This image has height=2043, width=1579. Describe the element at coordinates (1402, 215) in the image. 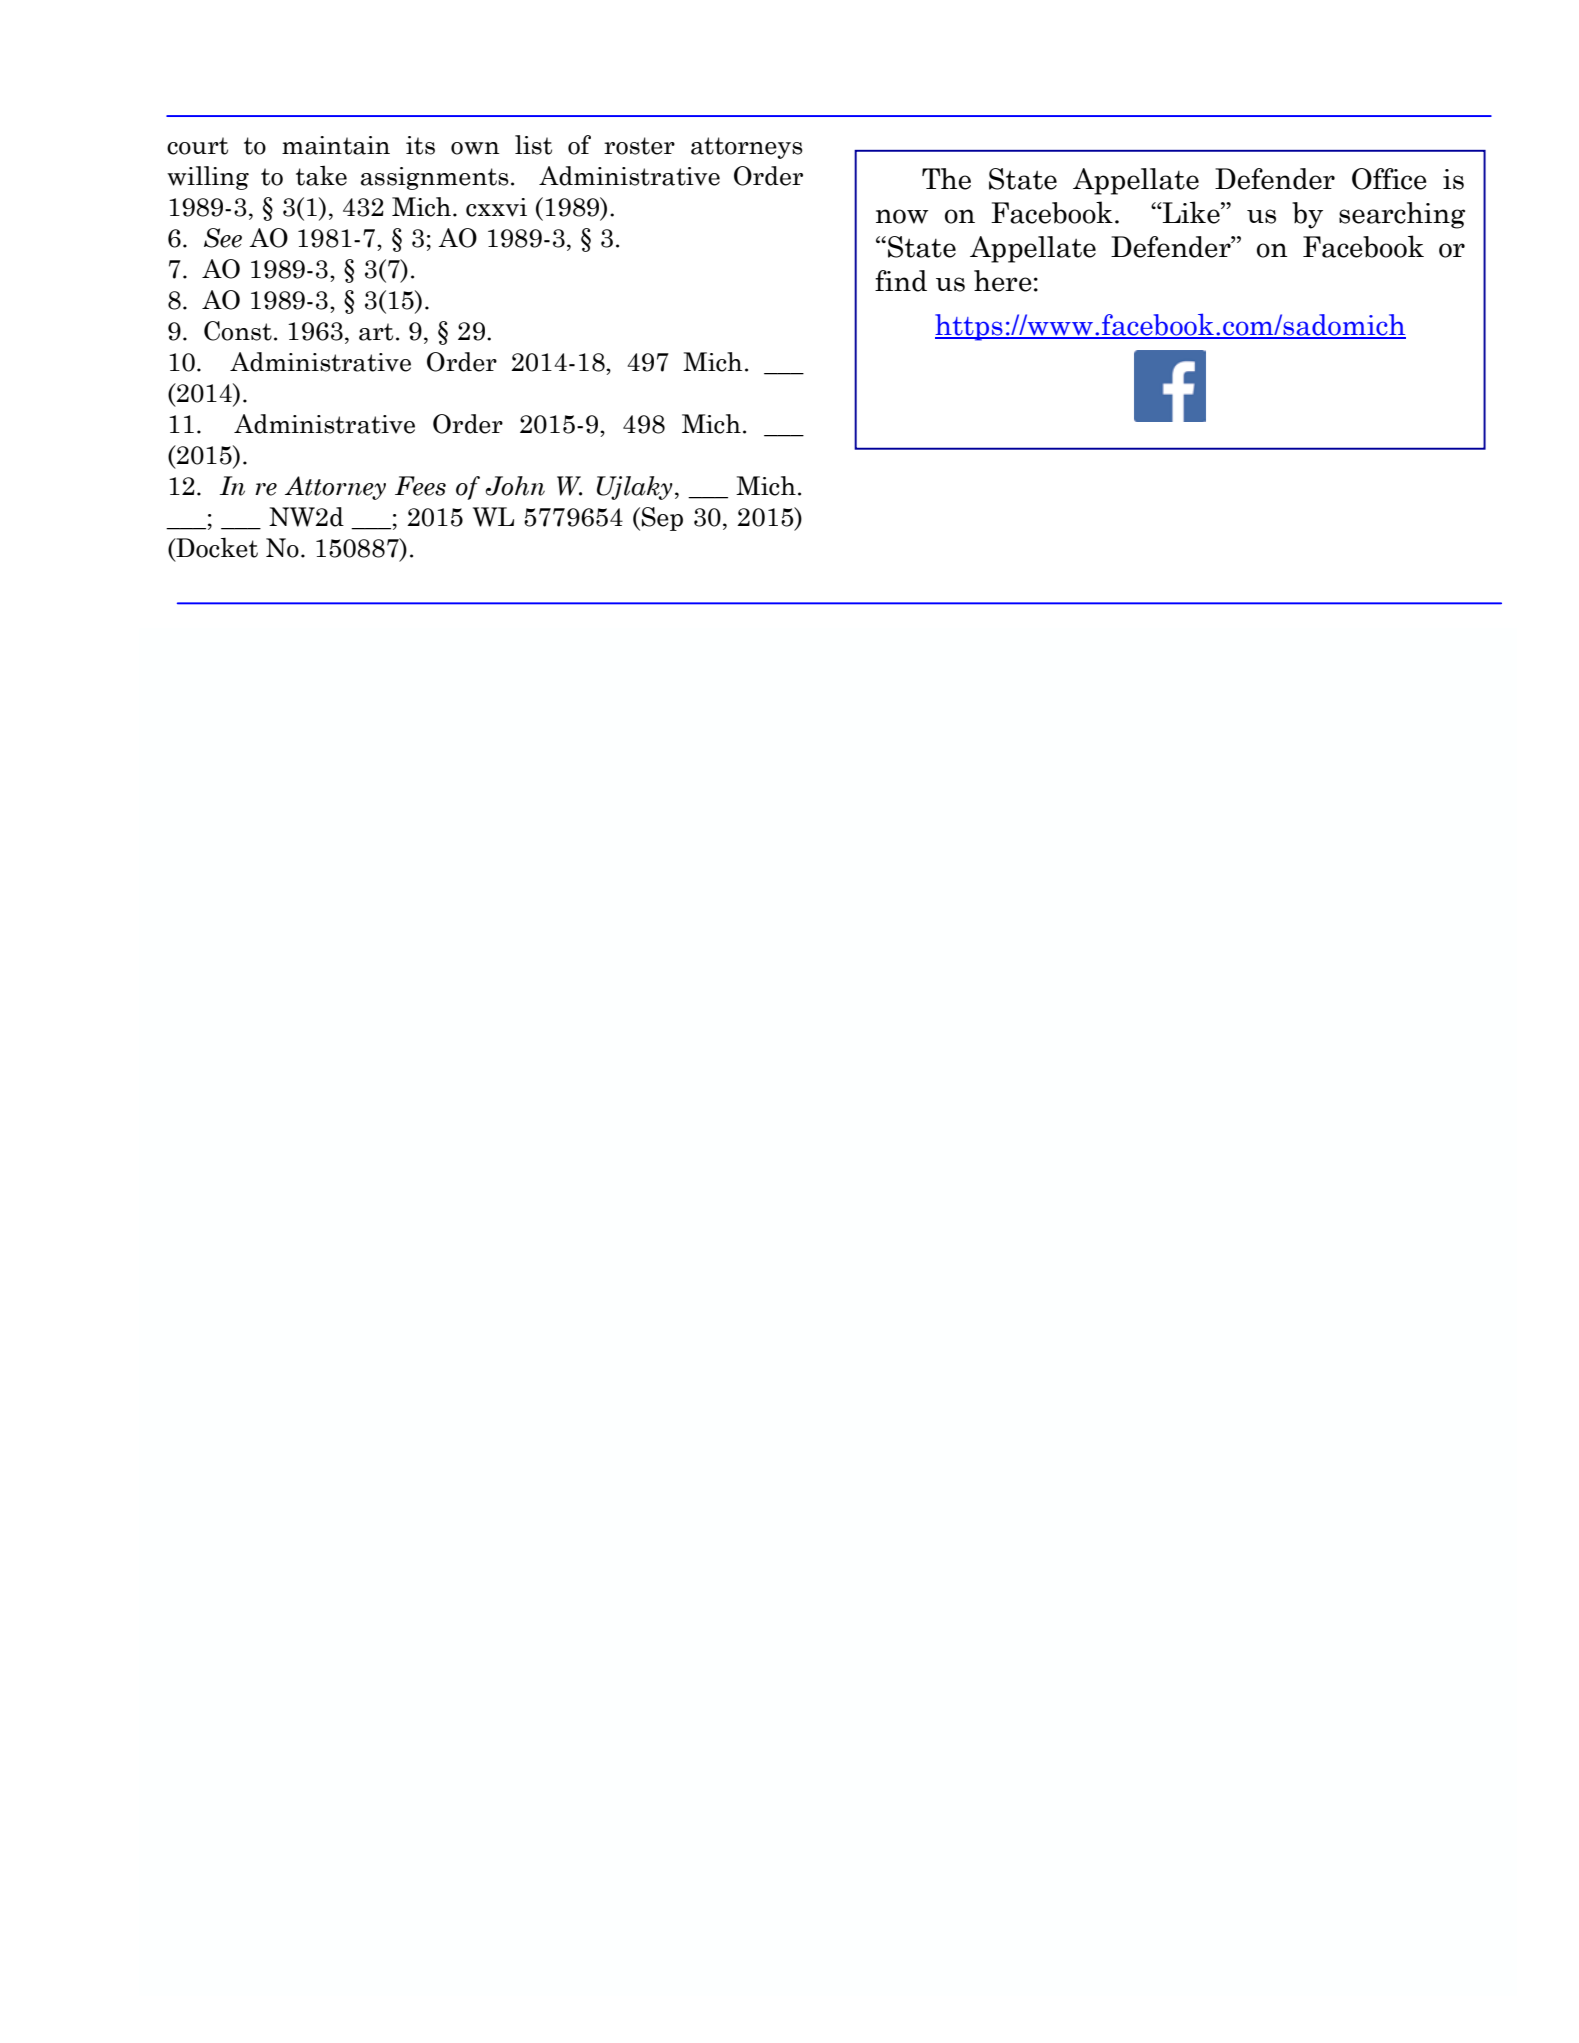

I see `searching` at that location.
